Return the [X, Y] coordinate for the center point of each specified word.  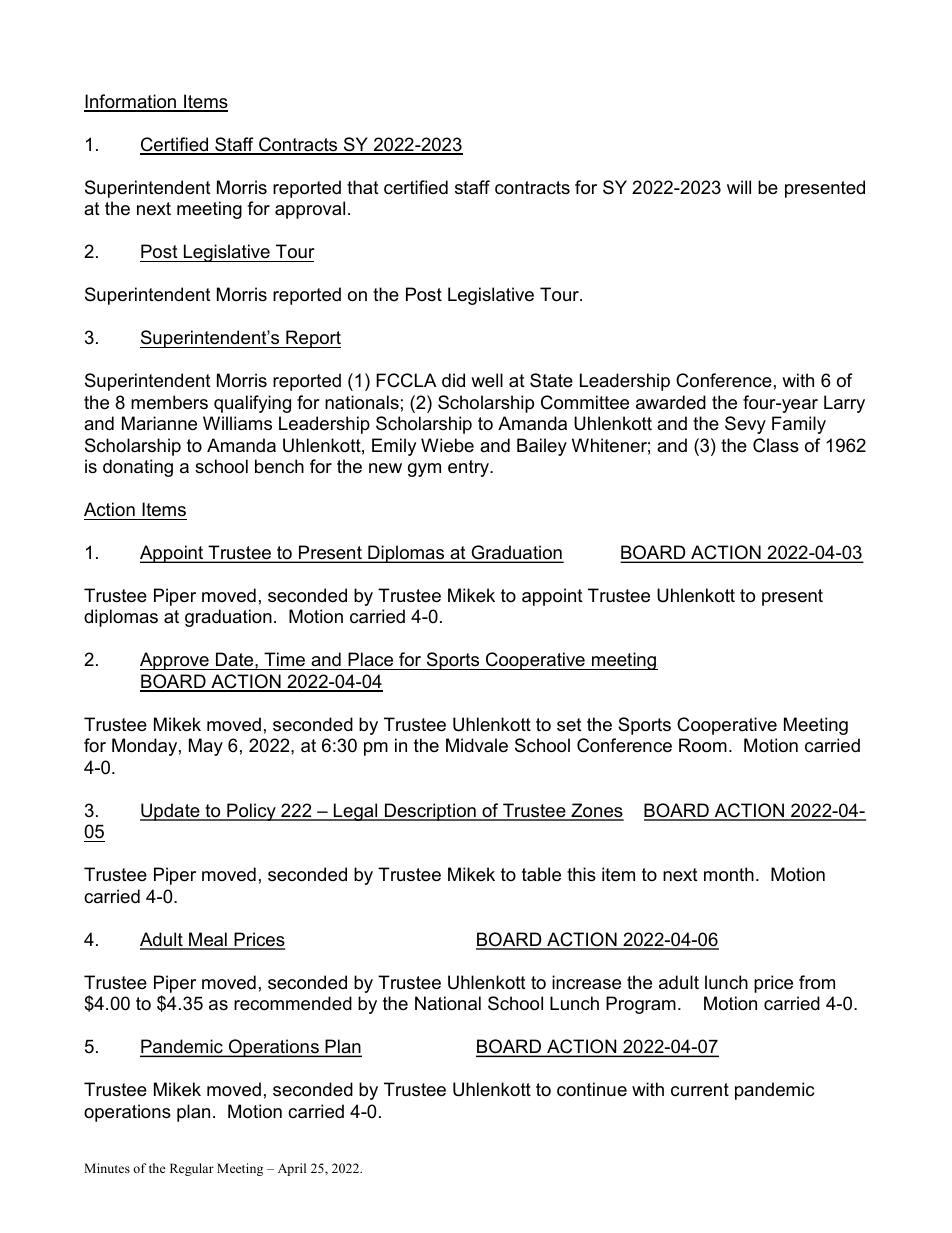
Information [131, 102]
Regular [192, 1169]
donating [138, 468]
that [363, 187]
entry [470, 468]
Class [776, 445]
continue [592, 1089]
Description [430, 812]
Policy [251, 812]
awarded [671, 402]
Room [703, 745]
